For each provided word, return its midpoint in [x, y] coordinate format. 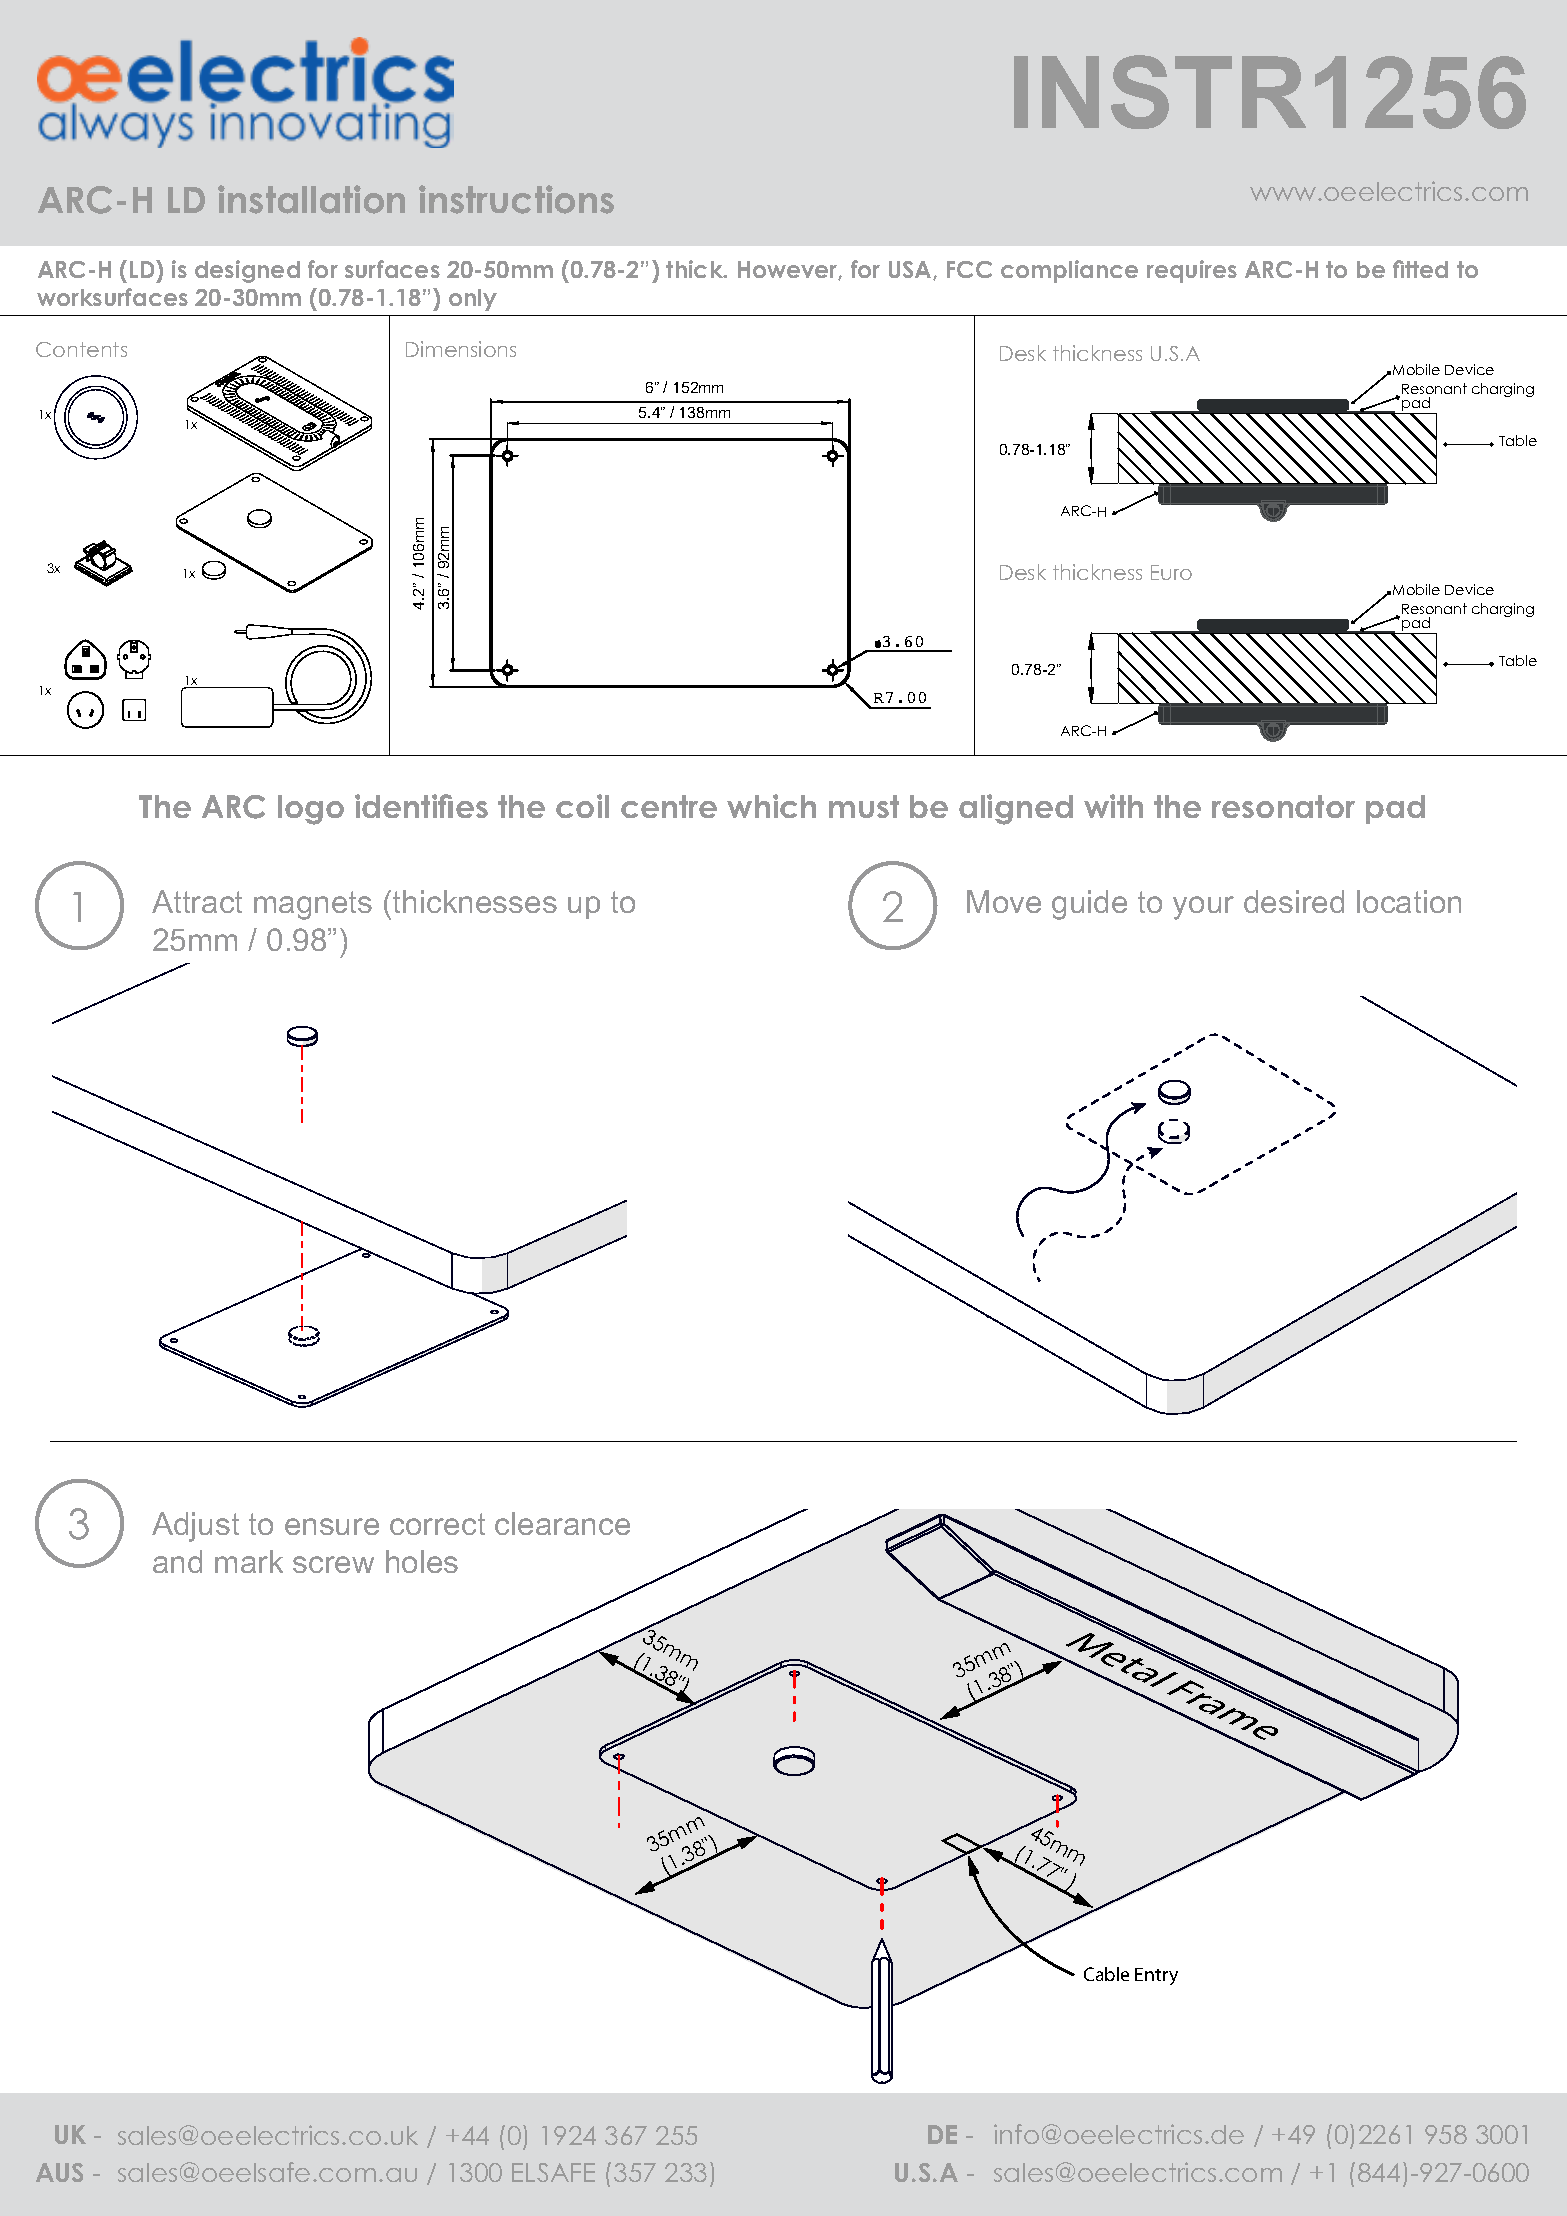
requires [1192, 271]
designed [247, 271]
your [1203, 908]
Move [1004, 901]
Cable [1106, 1974]
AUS [59, 2172]
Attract [197, 901]
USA [911, 270]
